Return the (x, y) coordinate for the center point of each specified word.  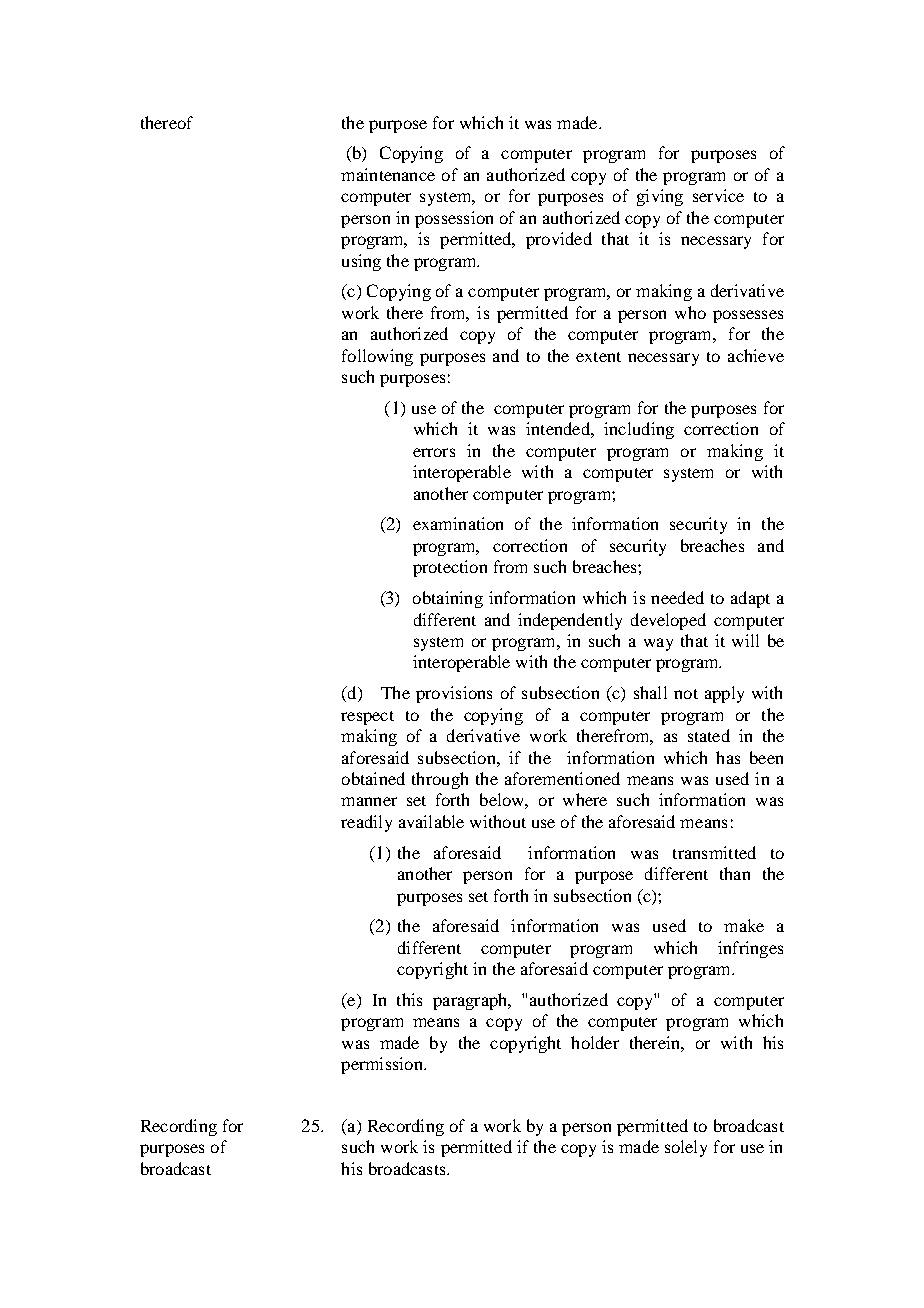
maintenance (388, 174)
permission (383, 1065)
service (718, 195)
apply (724, 694)
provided (559, 240)
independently (570, 621)
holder (595, 1042)
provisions (454, 694)
